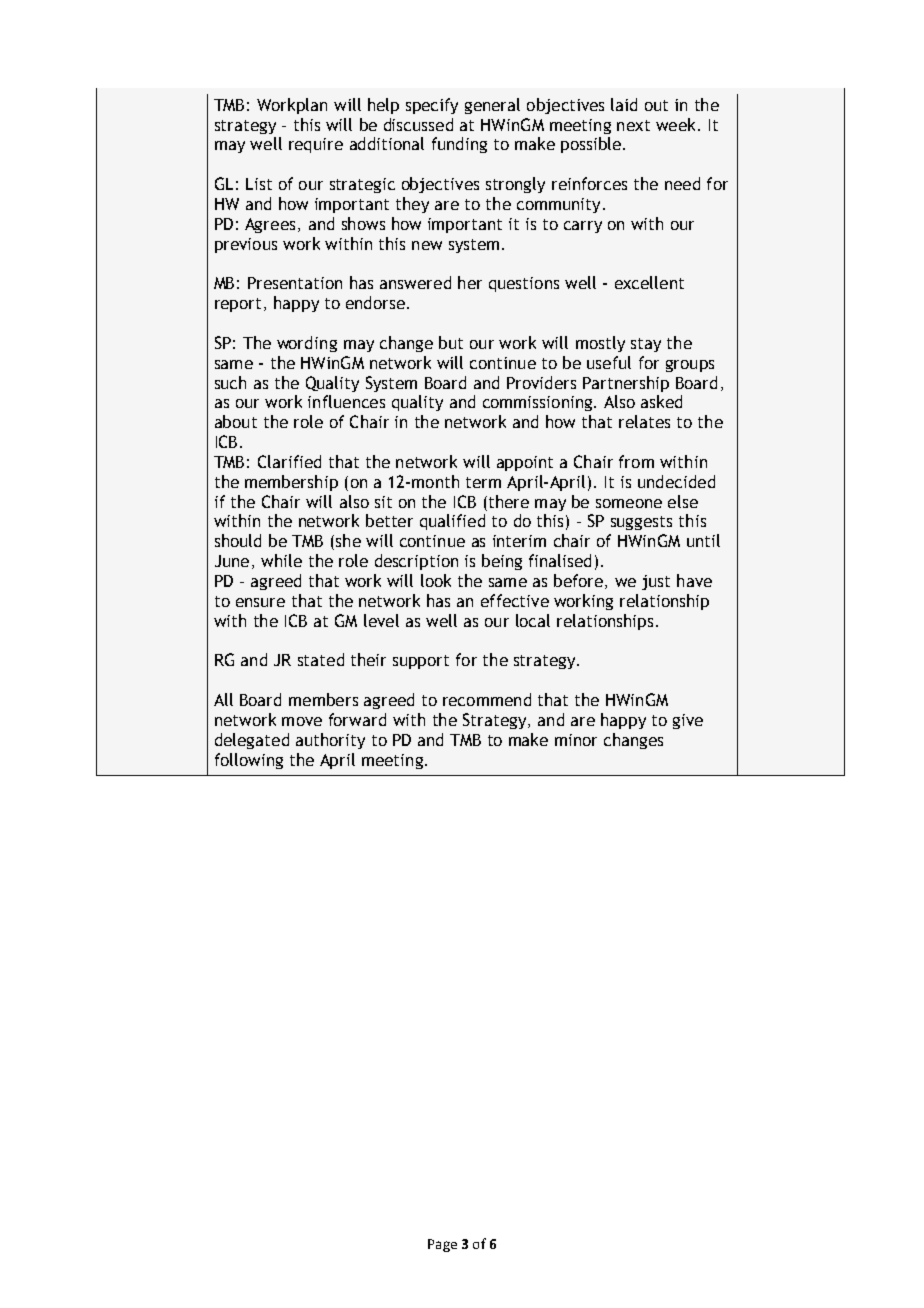  I want to click on stated, so click(321, 659).
